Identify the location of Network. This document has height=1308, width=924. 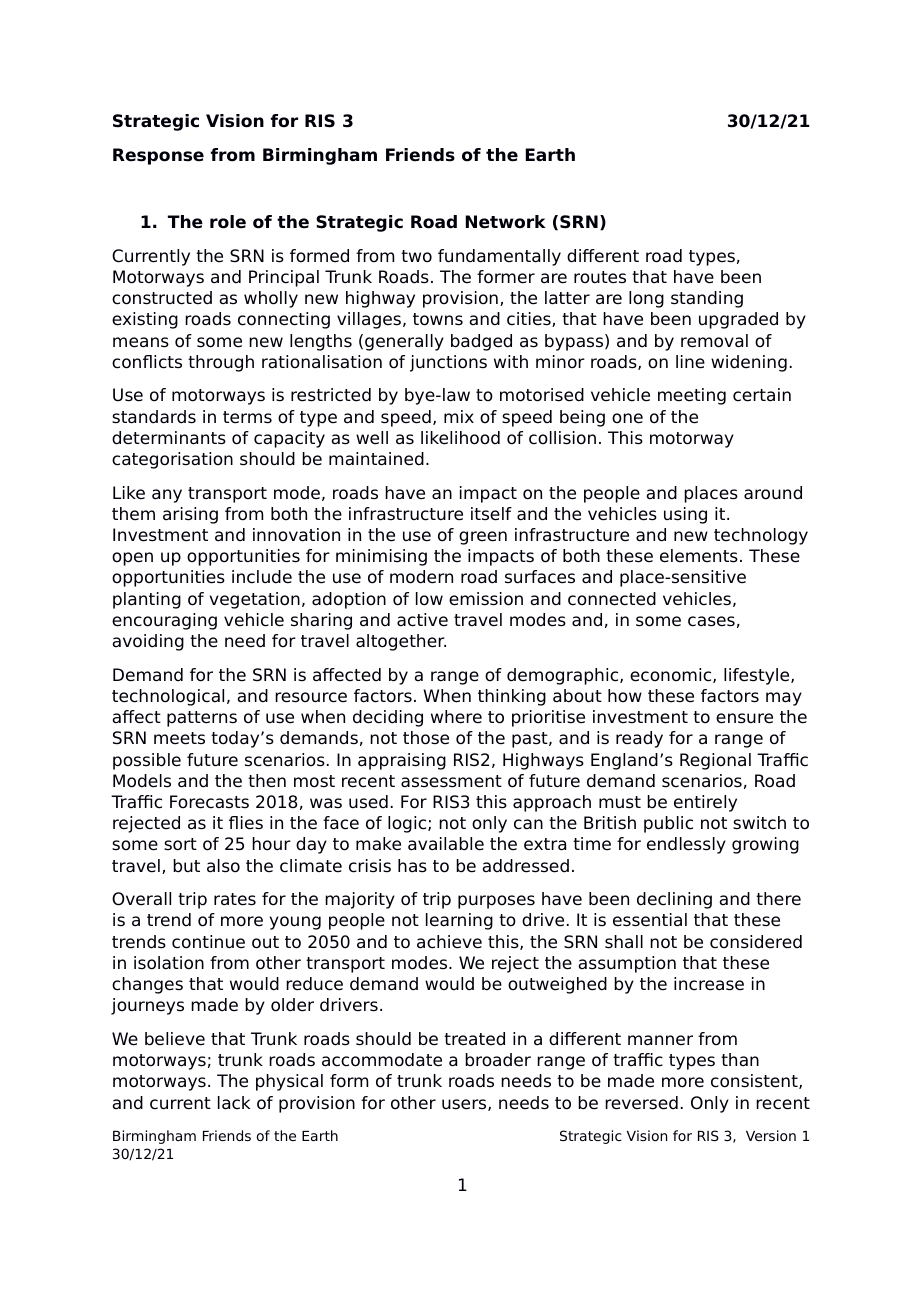
(506, 222).
